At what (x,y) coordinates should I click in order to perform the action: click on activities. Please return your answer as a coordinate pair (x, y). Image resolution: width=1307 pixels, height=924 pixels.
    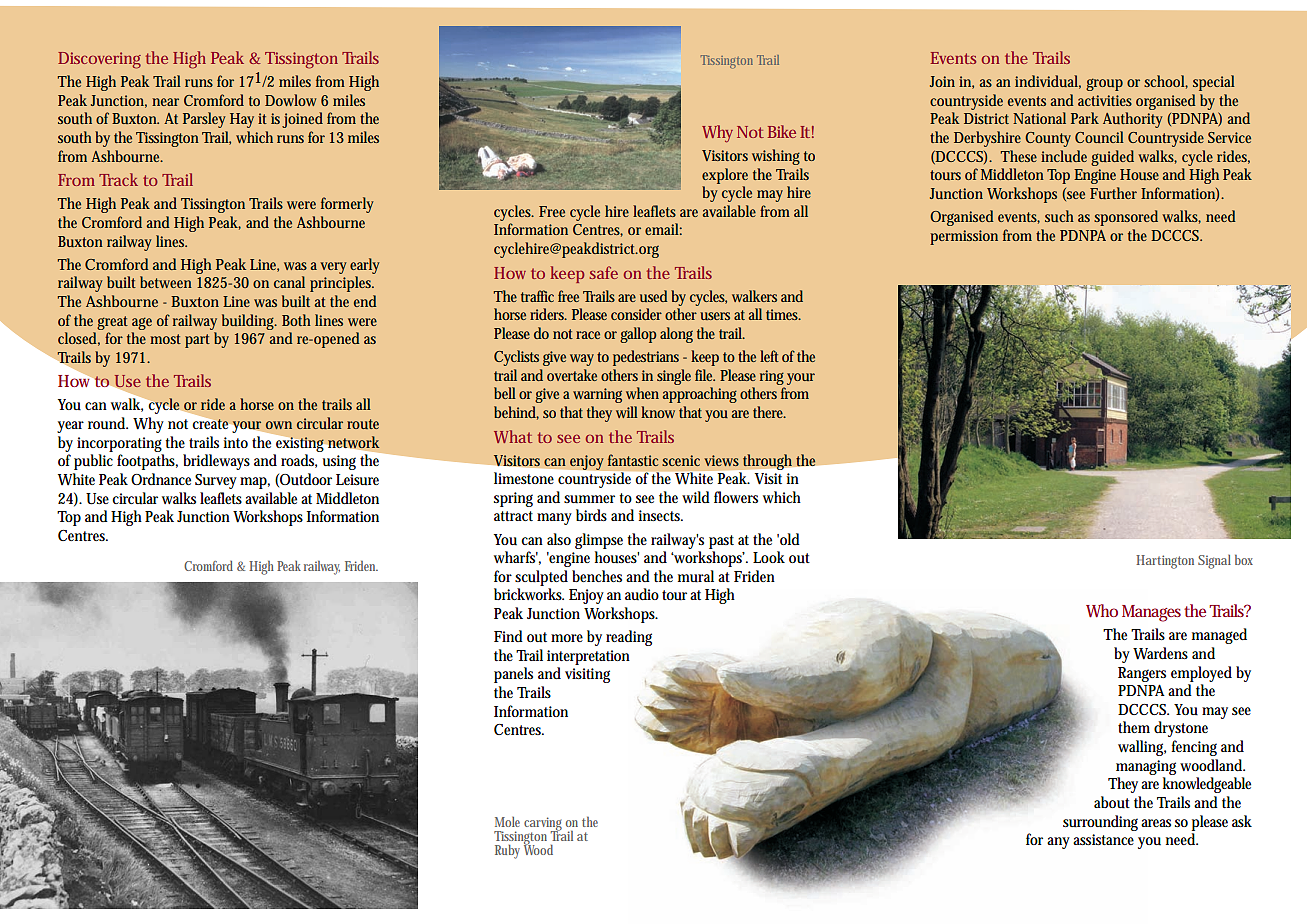
    Looking at the image, I should click on (1105, 100).
